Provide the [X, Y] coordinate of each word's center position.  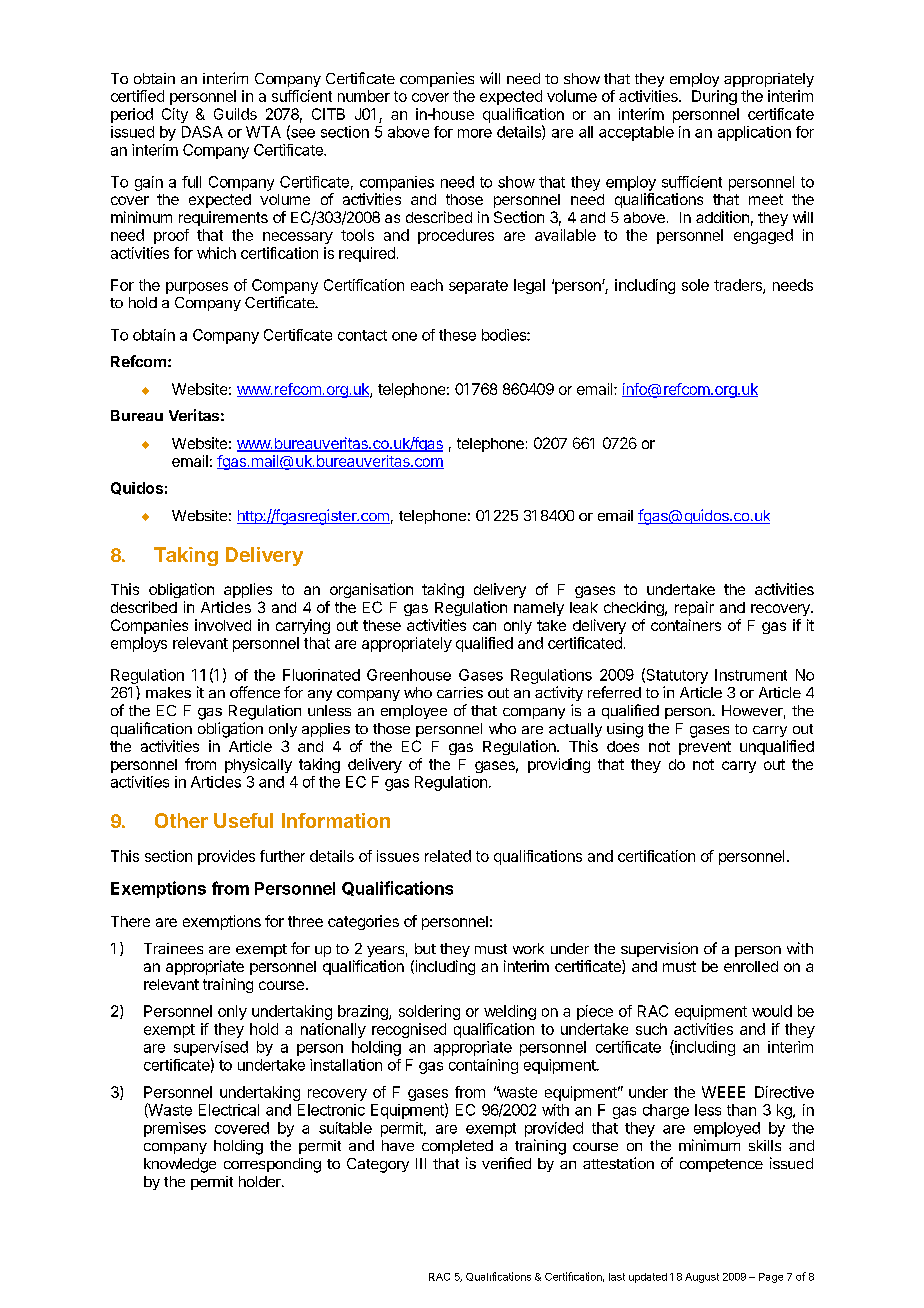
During [714, 97]
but [425, 948]
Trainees [173, 948]
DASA [202, 132]
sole [695, 285]
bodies [505, 335]
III [421, 1163]
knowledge [180, 1165]
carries [460, 692]
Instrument [751, 675]
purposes [197, 288]
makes [168, 692]
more [475, 133]
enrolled [751, 966]
